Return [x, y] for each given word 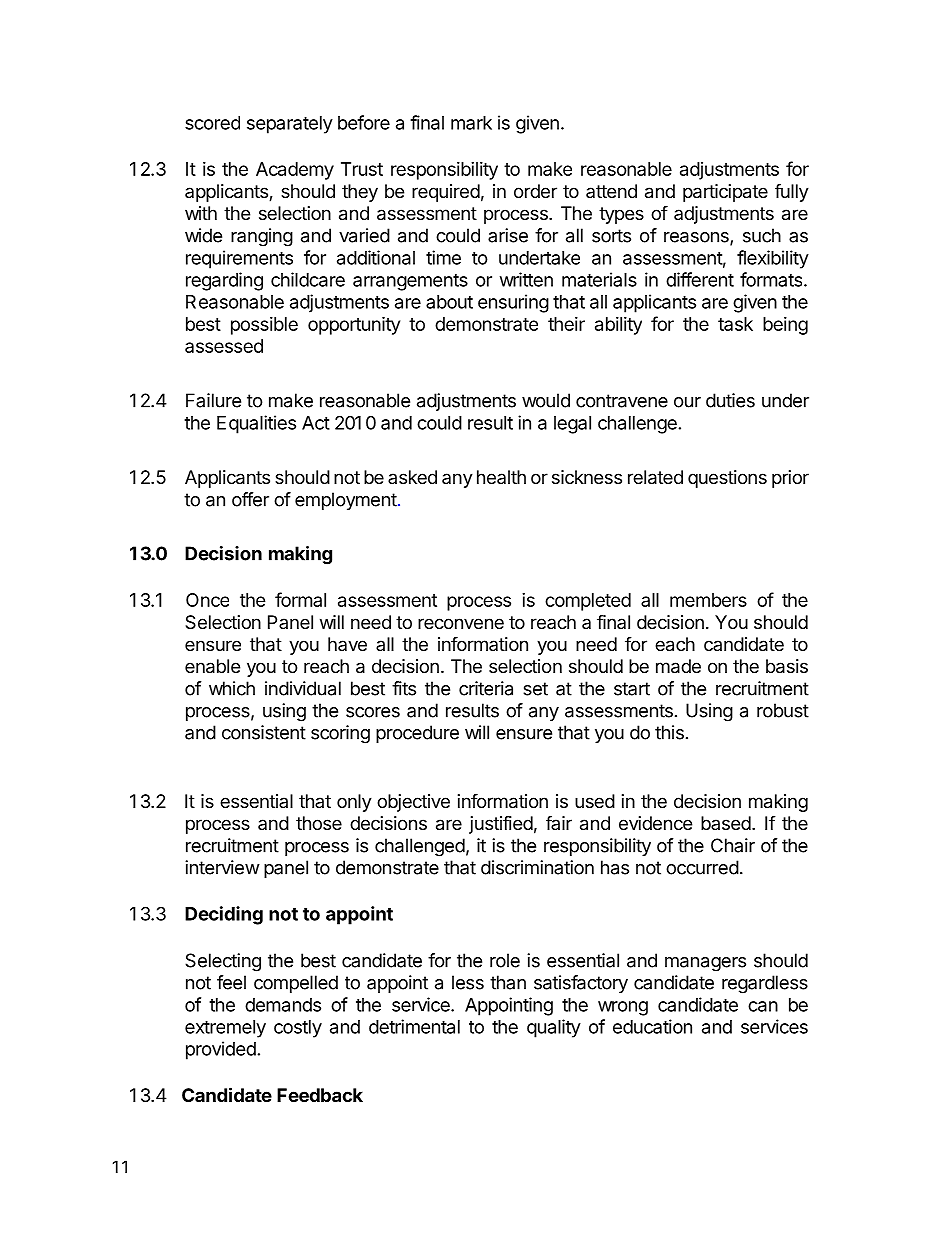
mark [471, 123]
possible [264, 326]
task [735, 324]
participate [725, 193]
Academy [295, 171]
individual [303, 688]
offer [250, 499]
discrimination [537, 867]
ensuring [513, 303]
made [678, 666]
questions [727, 479]
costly [298, 1029]
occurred [702, 867]
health [501, 477]
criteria [486, 688]
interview [222, 867]
